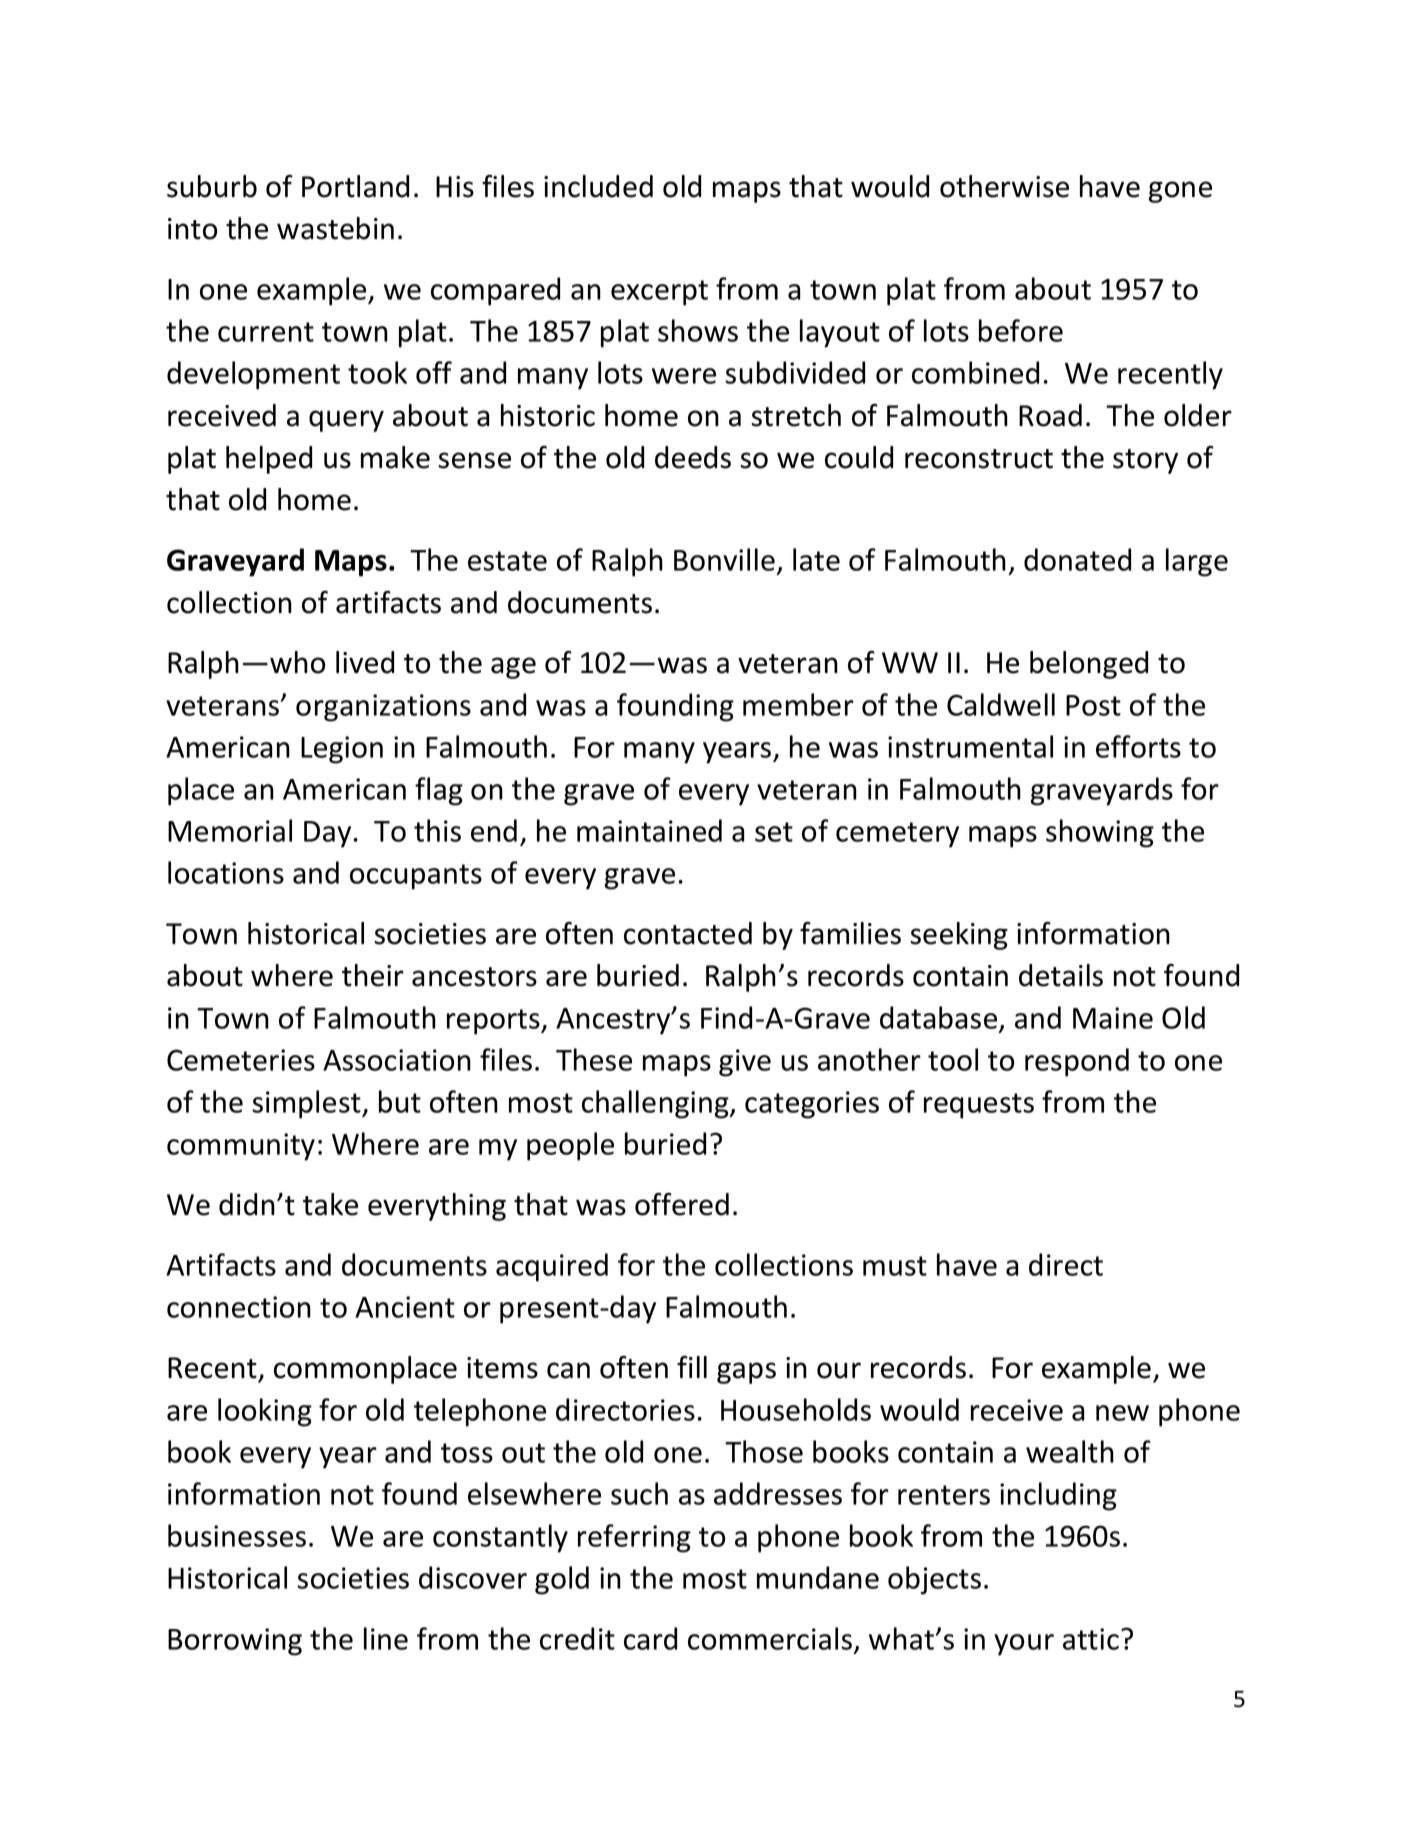 Image resolution: width=1412 pixels, height=1828 pixels. Describe the element at coordinates (659, 293) in the screenshot. I see `excerpt` at that location.
